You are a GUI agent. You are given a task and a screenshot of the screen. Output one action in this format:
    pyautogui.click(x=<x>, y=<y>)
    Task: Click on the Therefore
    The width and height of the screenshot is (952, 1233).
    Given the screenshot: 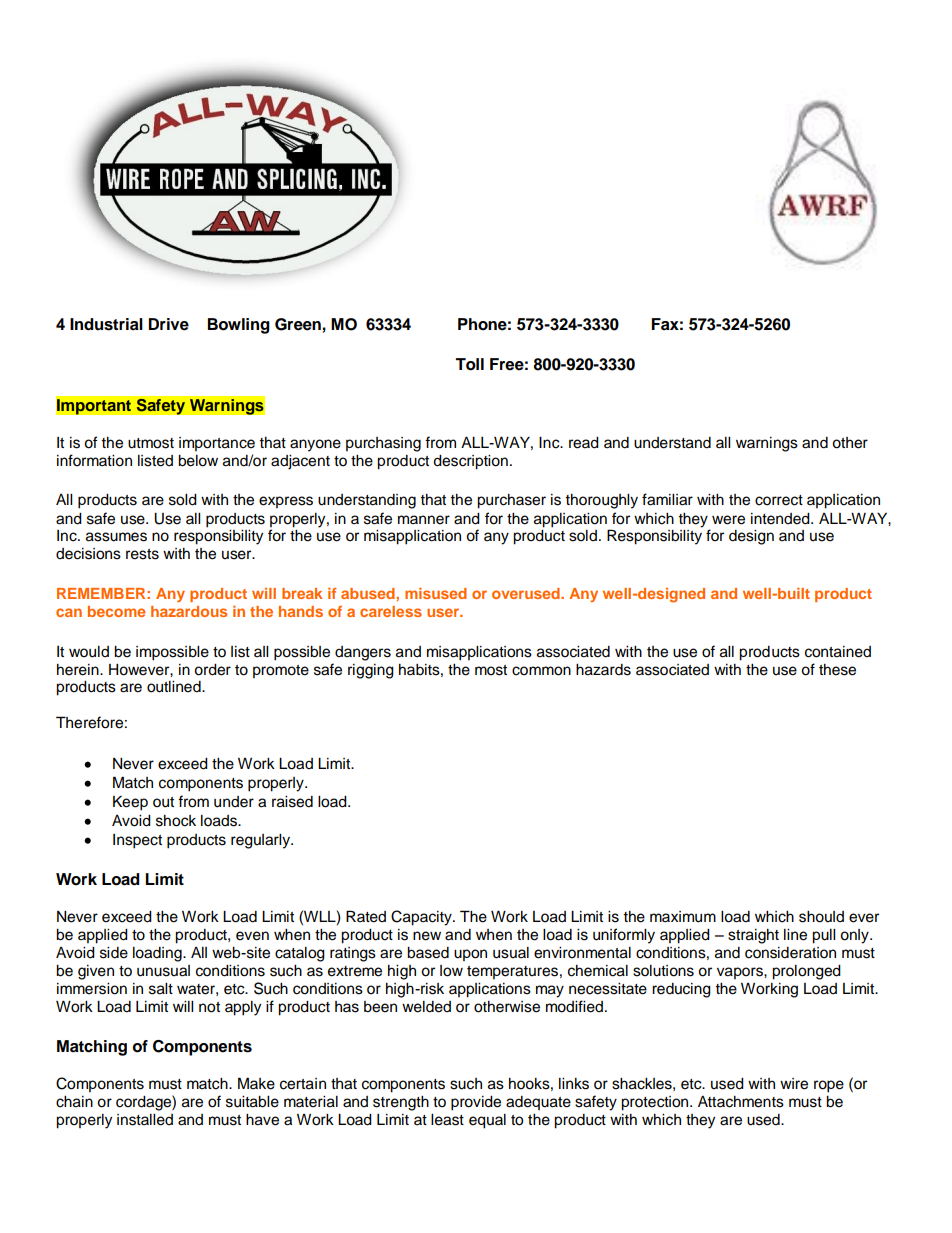 What is the action you would take?
    pyautogui.click(x=89, y=722)
